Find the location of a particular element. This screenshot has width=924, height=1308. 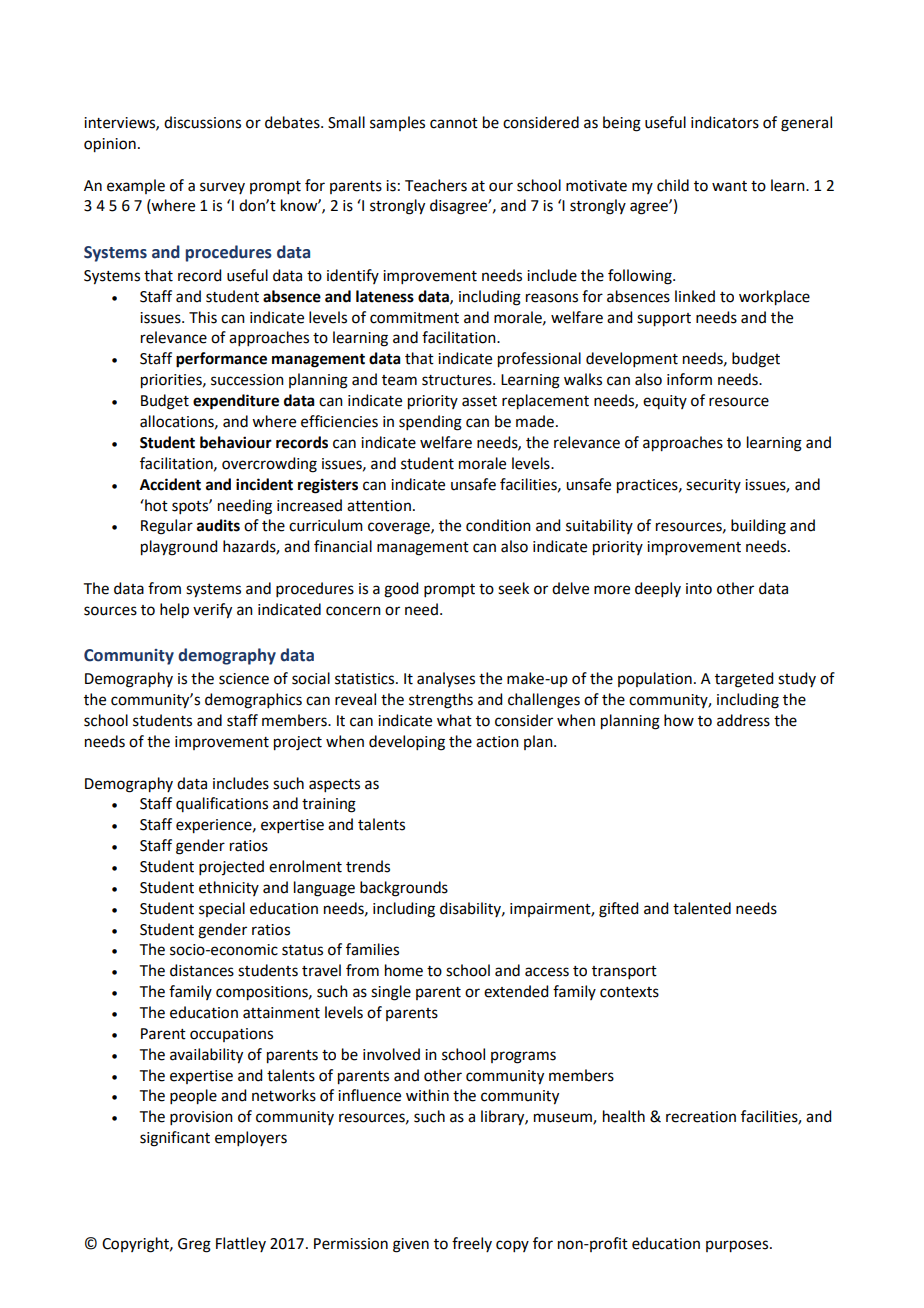

discussions is located at coordinates (202, 122).
